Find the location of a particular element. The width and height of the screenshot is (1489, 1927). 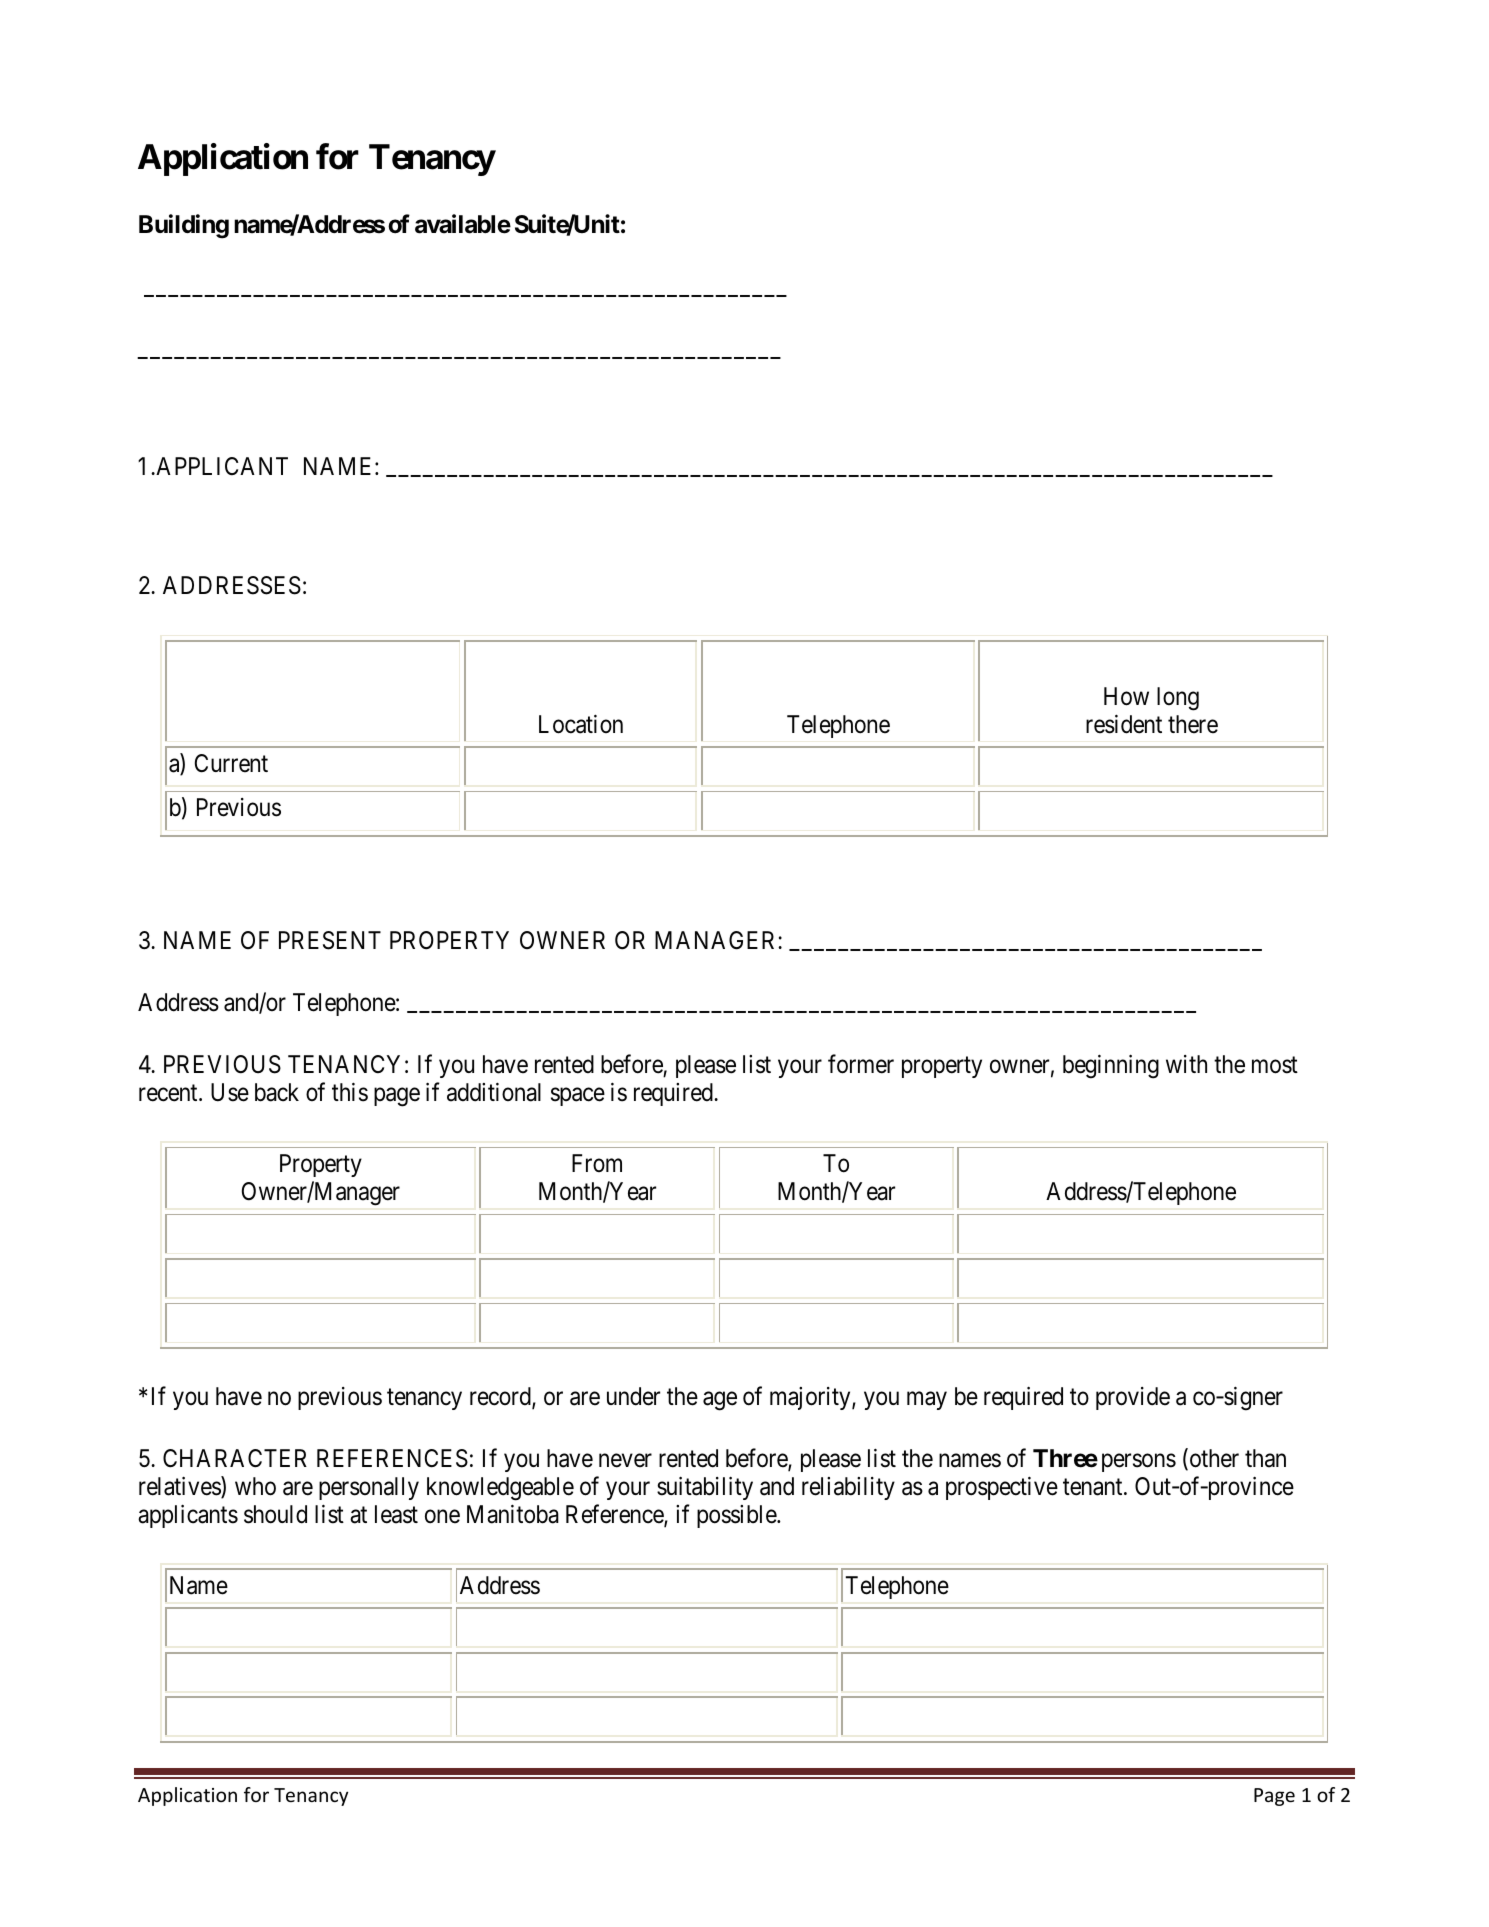

persons is located at coordinates (1139, 1463).
